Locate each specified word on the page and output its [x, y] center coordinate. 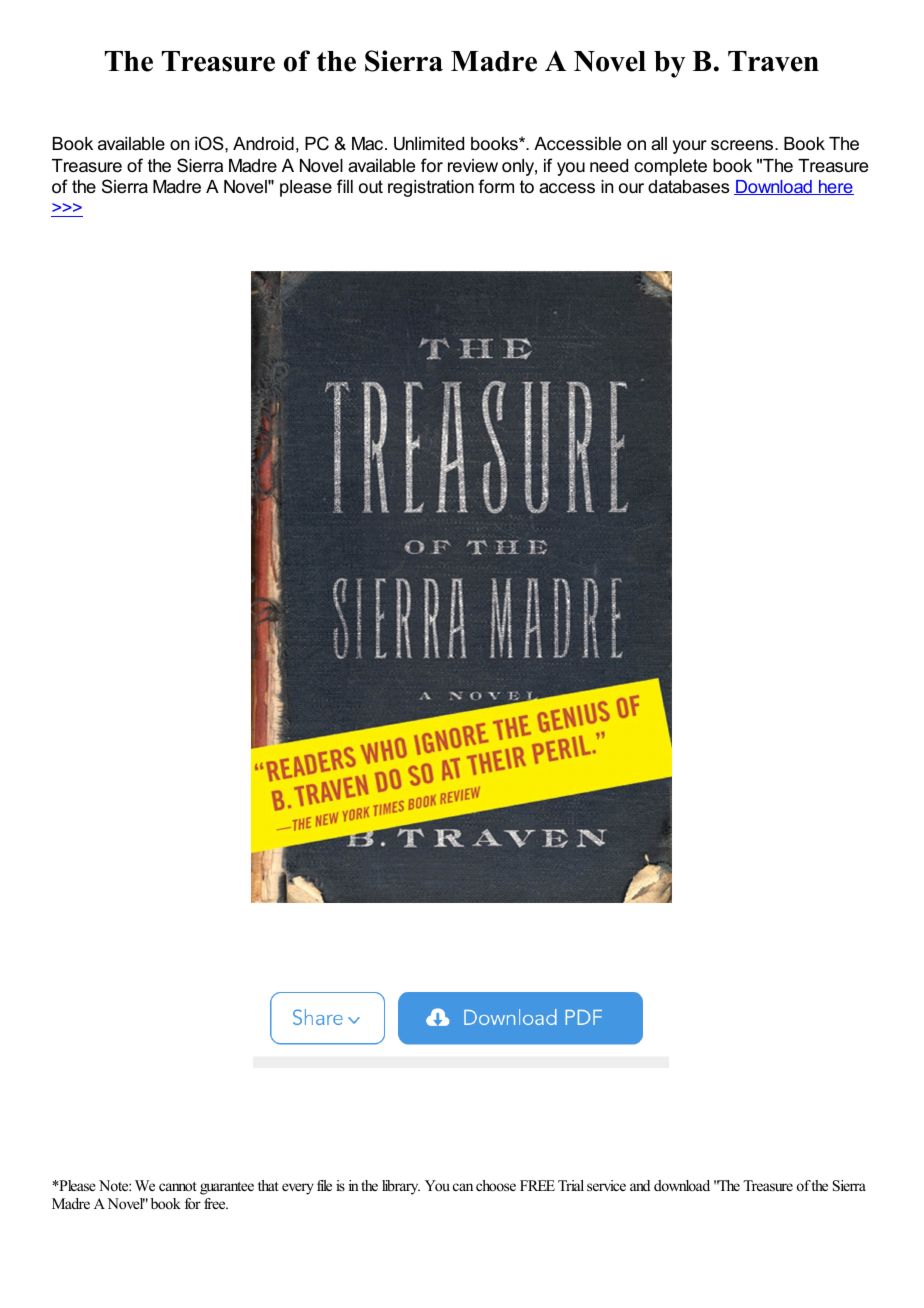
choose [496, 1185]
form [496, 186]
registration [431, 188]
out [371, 186]
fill [345, 186]
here [835, 187]
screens [743, 145]
